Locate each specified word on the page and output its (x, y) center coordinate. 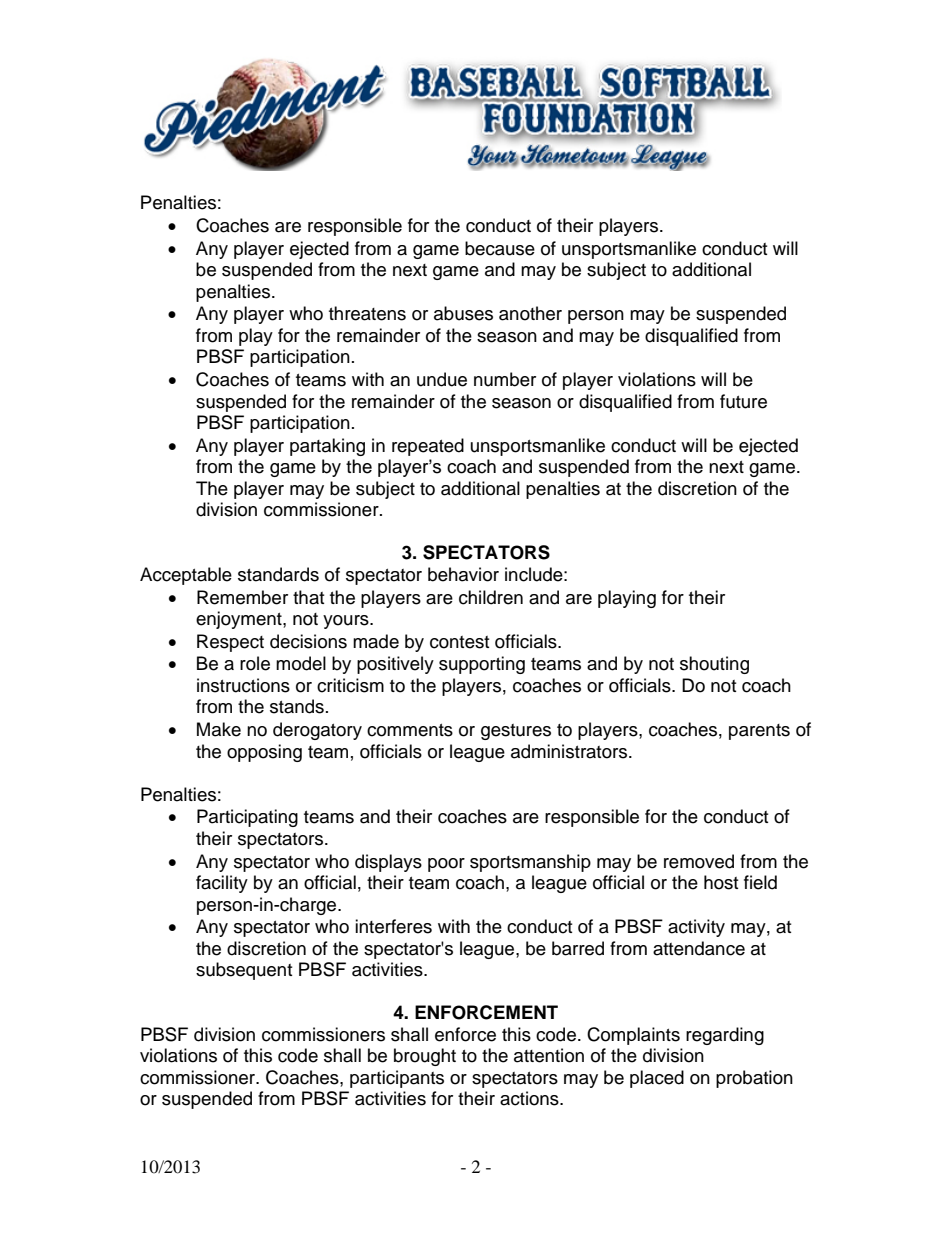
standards (278, 574)
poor (446, 865)
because (500, 248)
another (530, 313)
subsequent (244, 971)
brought (425, 1057)
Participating (247, 818)
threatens (367, 313)
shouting (714, 665)
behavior (463, 574)
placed (657, 1079)
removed (699, 861)
